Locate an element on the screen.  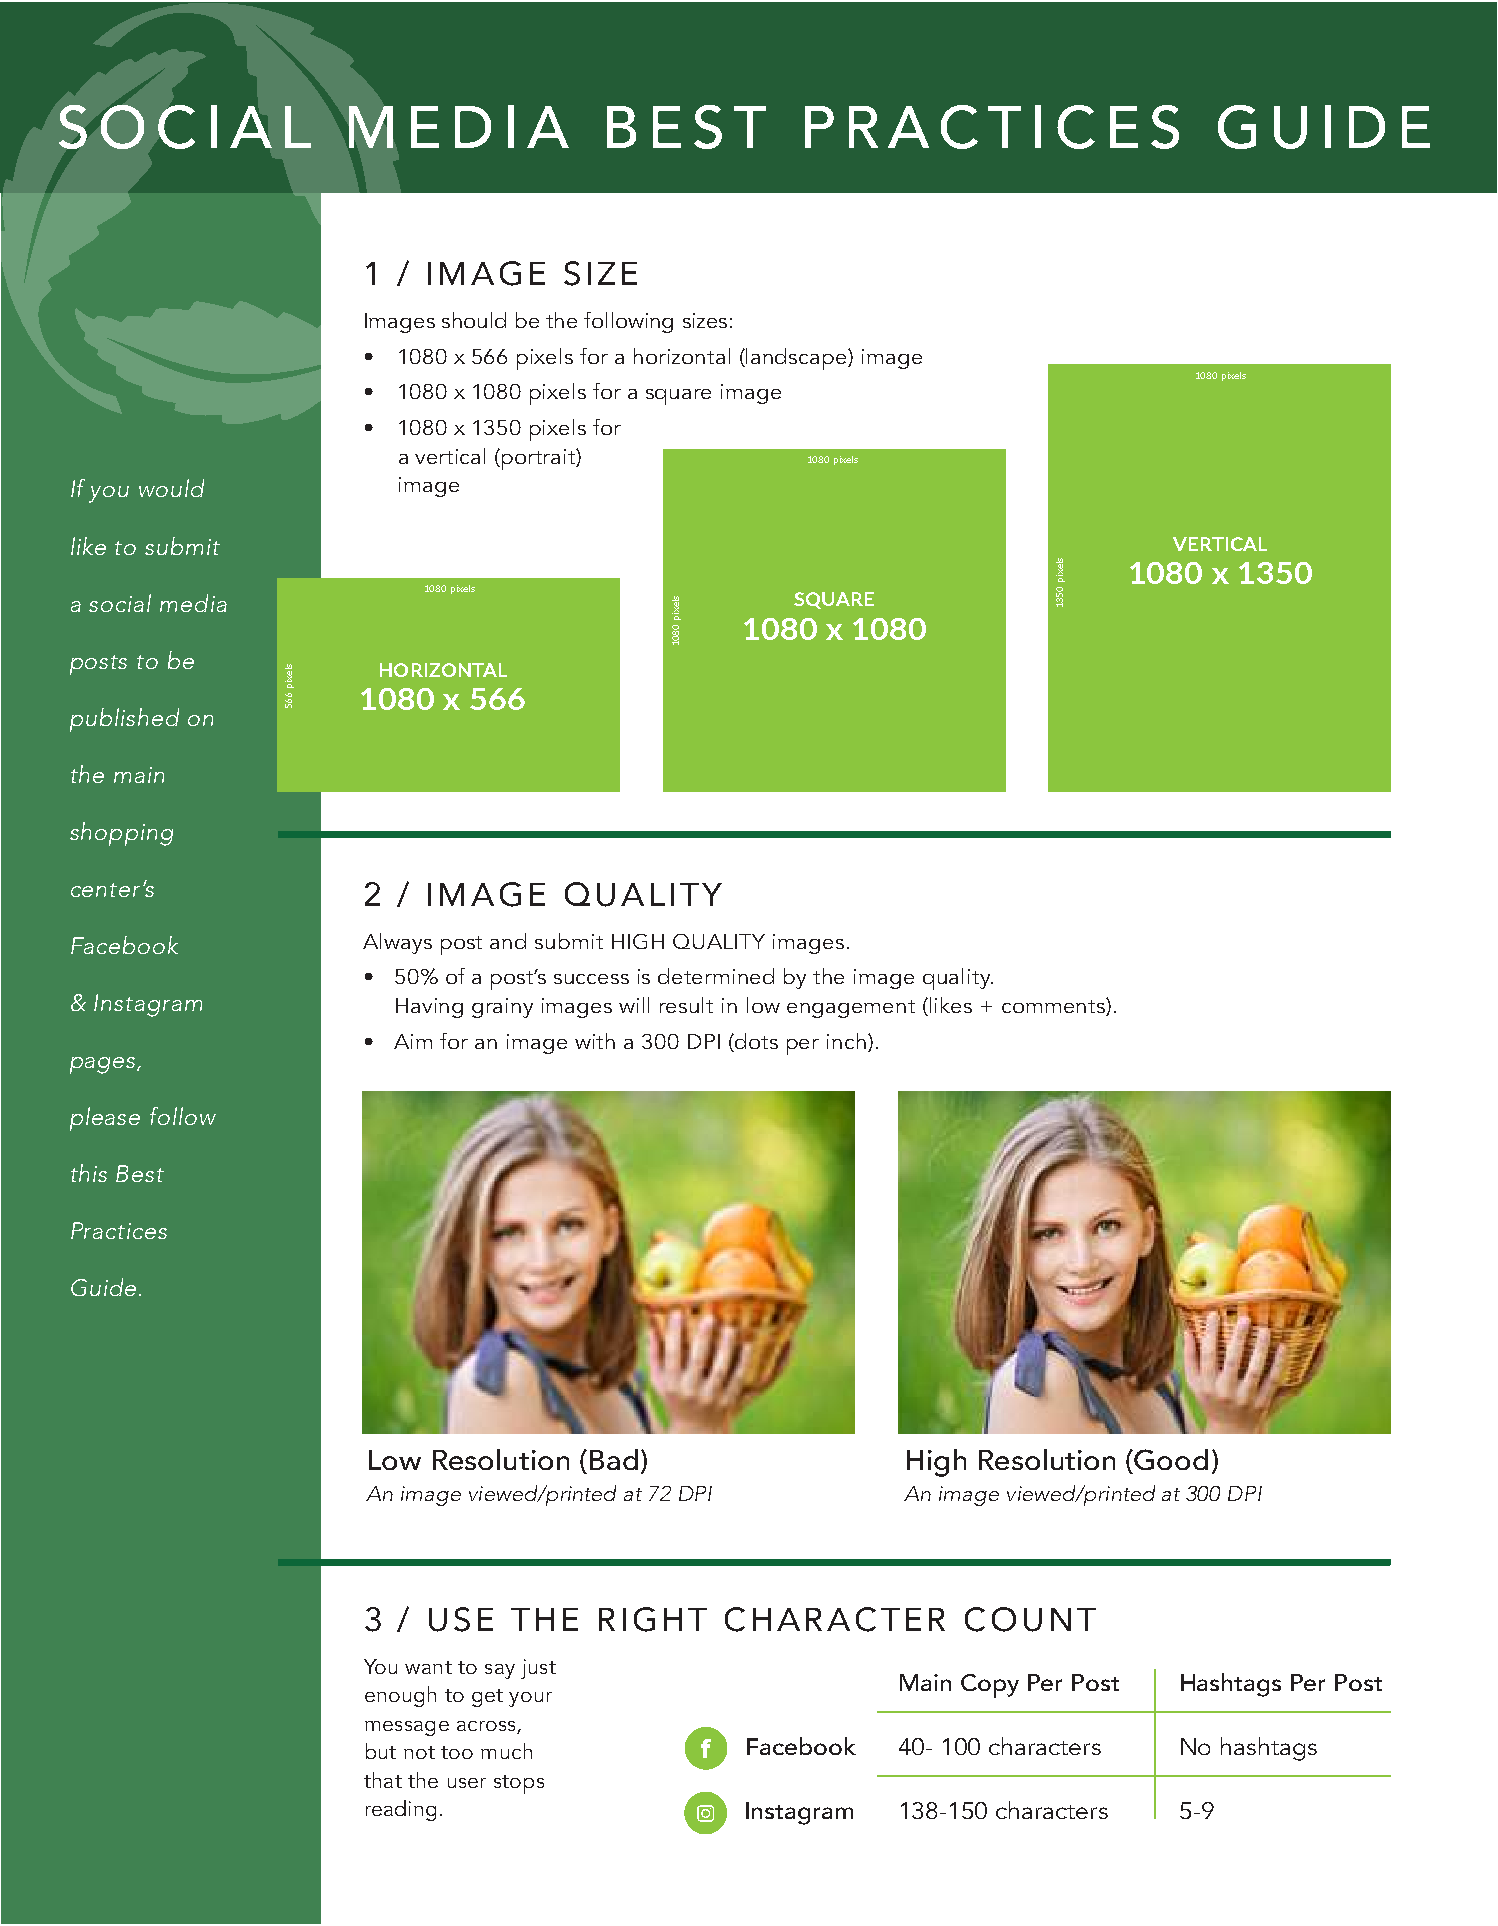
stops is located at coordinates (519, 1784).
